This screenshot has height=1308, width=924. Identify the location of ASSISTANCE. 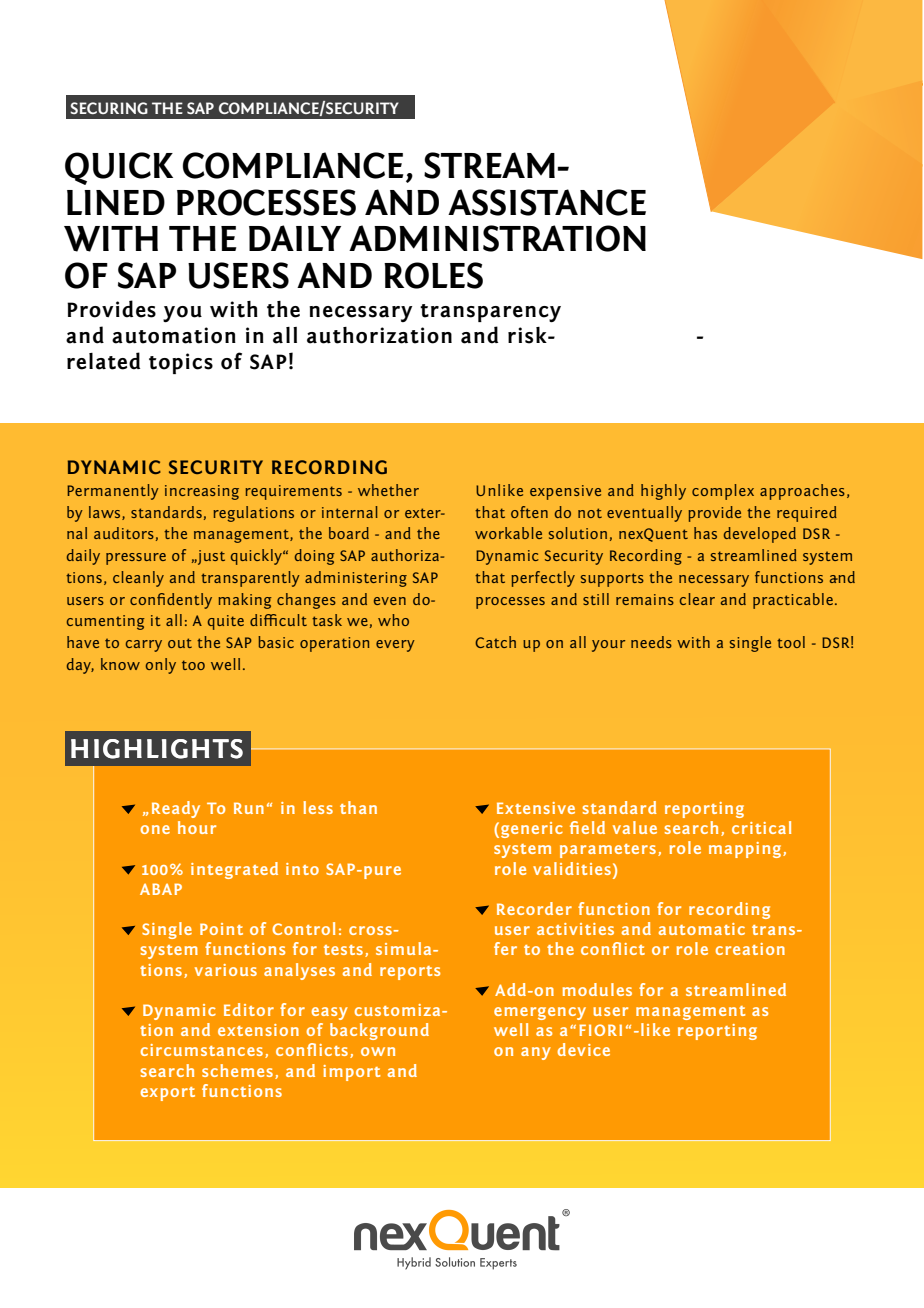
(547, 202).
